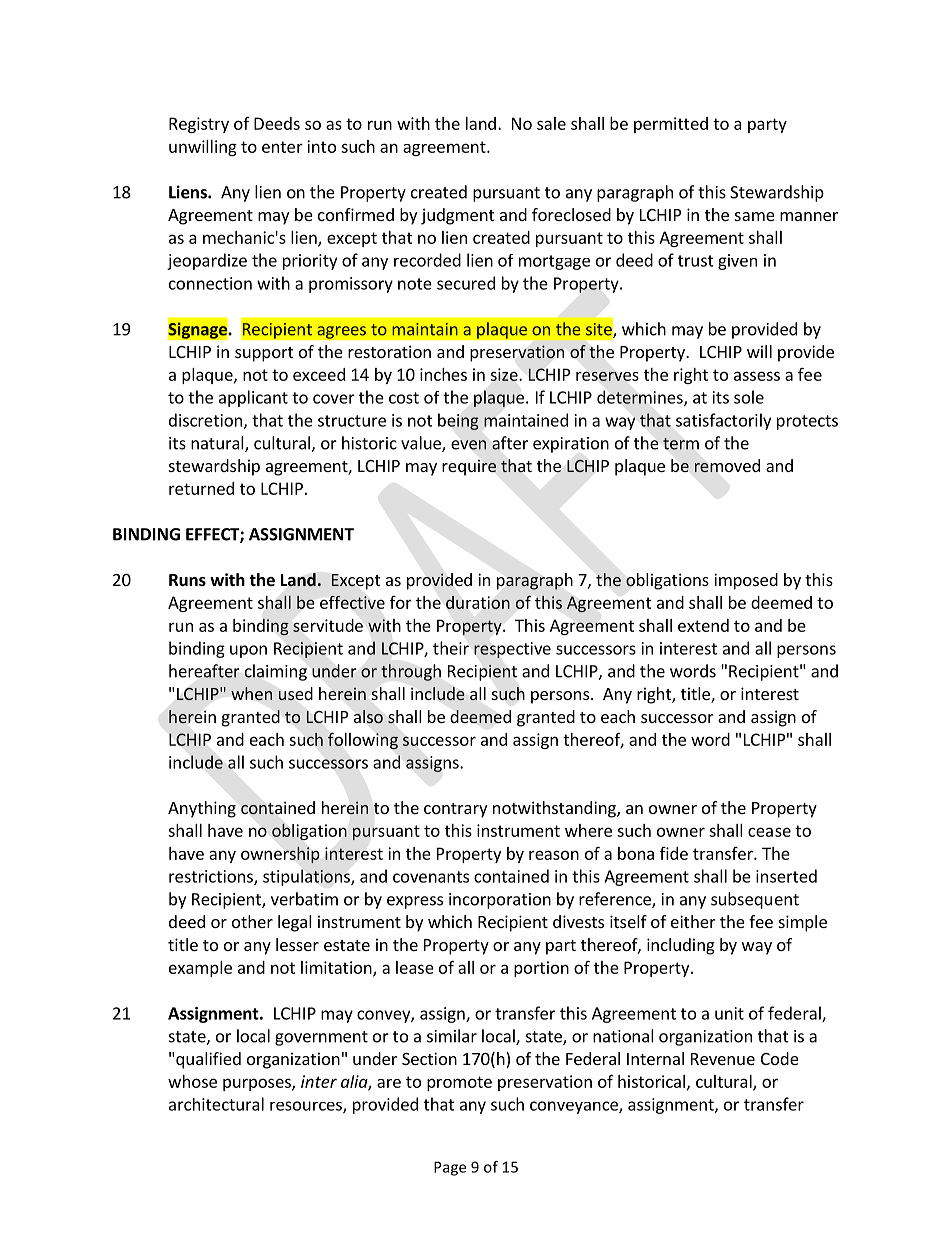 The image size is (952, 1233). Describe the element at coordinates (248, 651) in the document. I see `upon` at that location.
